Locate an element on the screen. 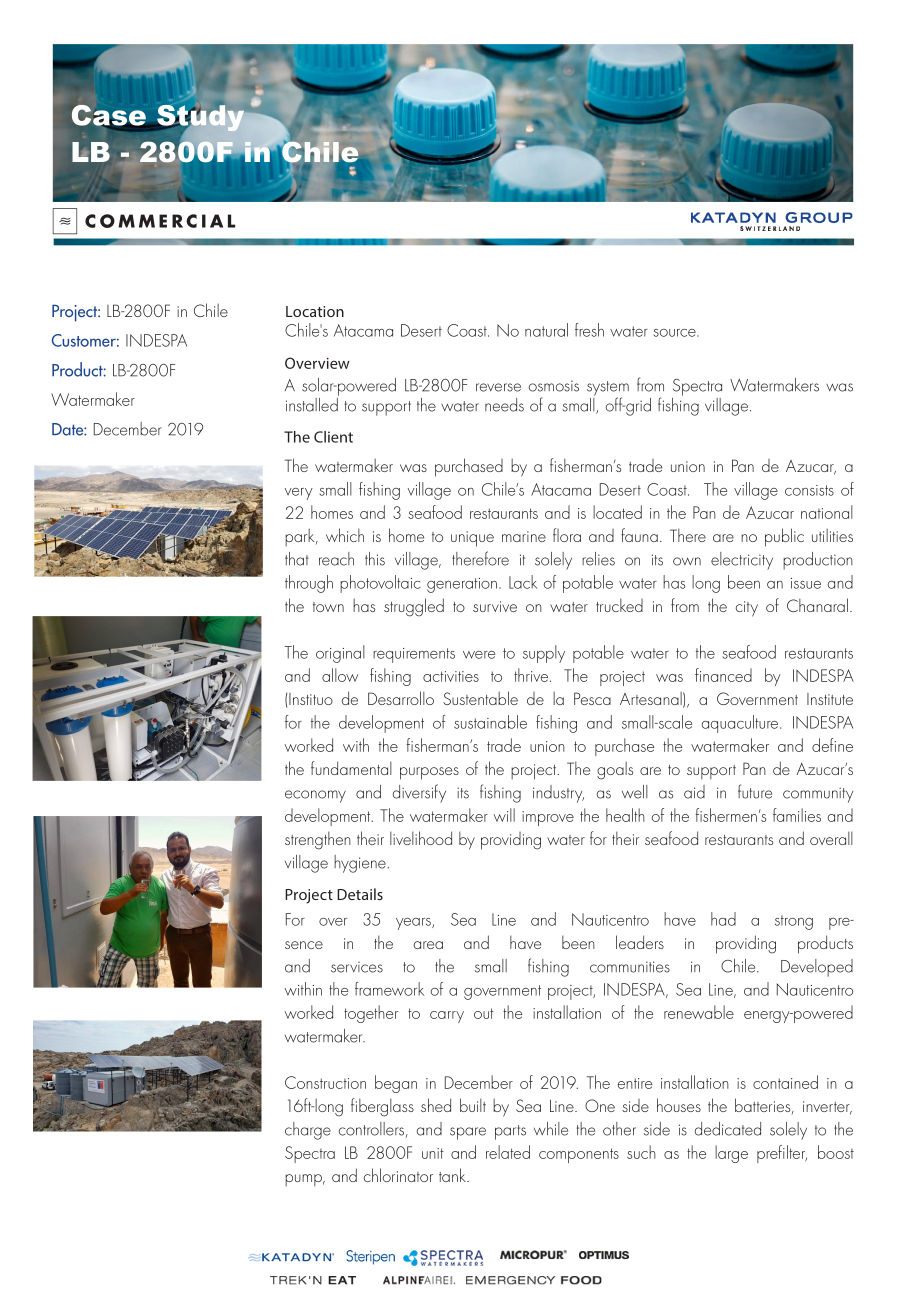  spare is located at coordinates (468, 1133).
